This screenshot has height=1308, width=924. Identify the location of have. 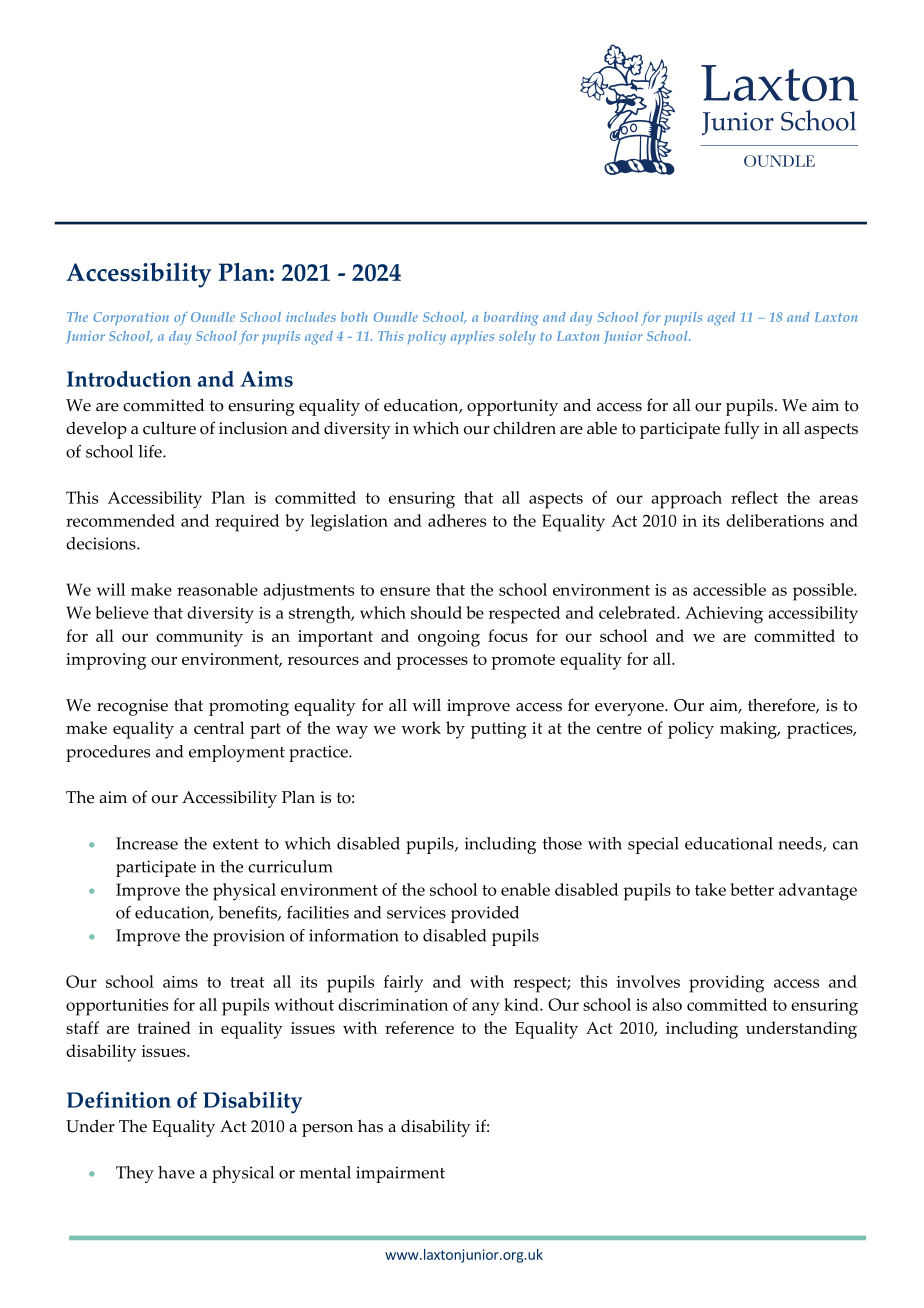
(176, 1172).
